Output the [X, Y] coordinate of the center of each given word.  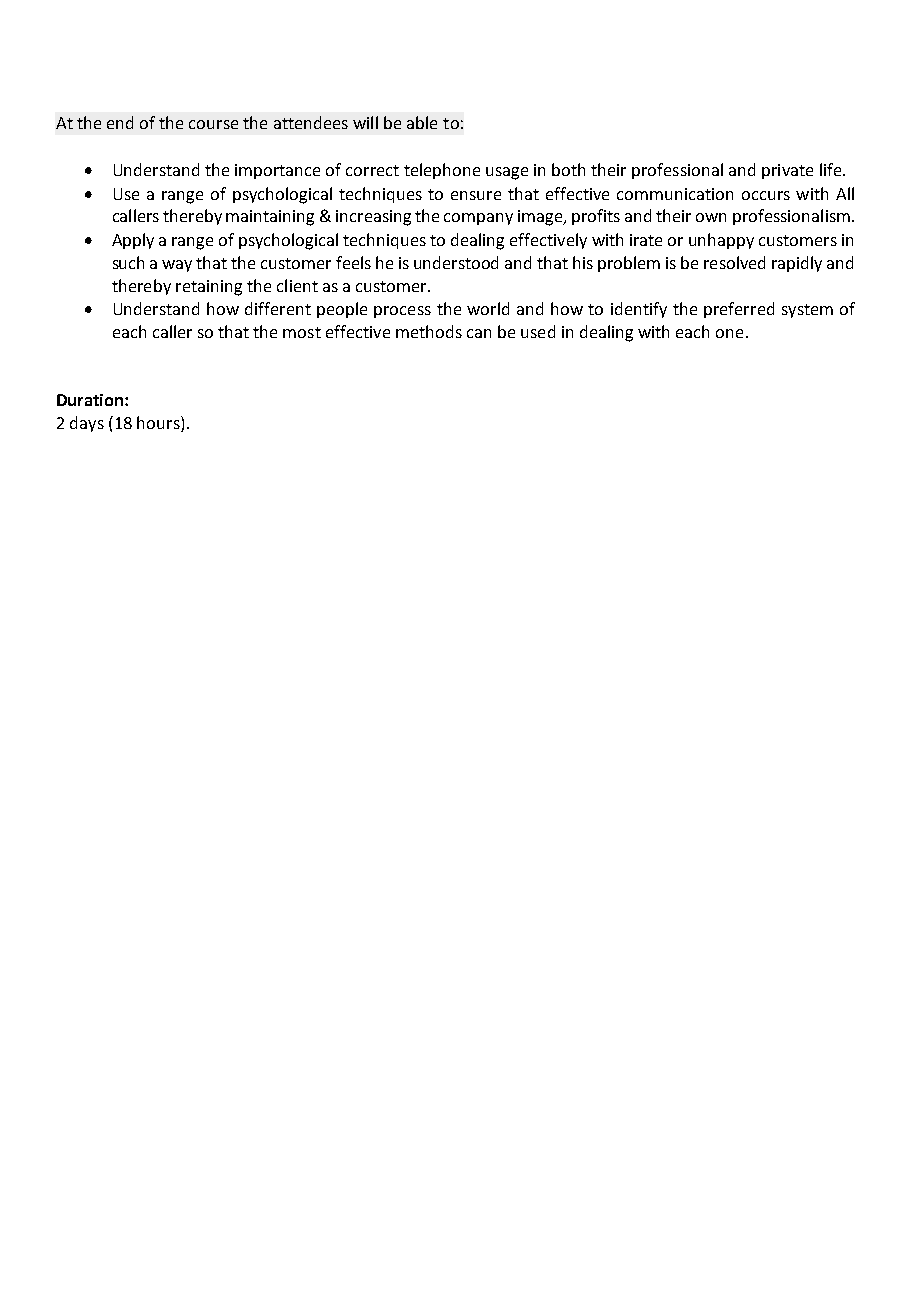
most [302, 332]
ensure [476, 195]
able [422, 122]
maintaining [270, 218]
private [787, 171]
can [479, 333]
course [213, 124]
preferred [739, 310]
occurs [766, 195]
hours [159, 424]
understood [456, 262]
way [177, 266]
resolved [734, 262]
